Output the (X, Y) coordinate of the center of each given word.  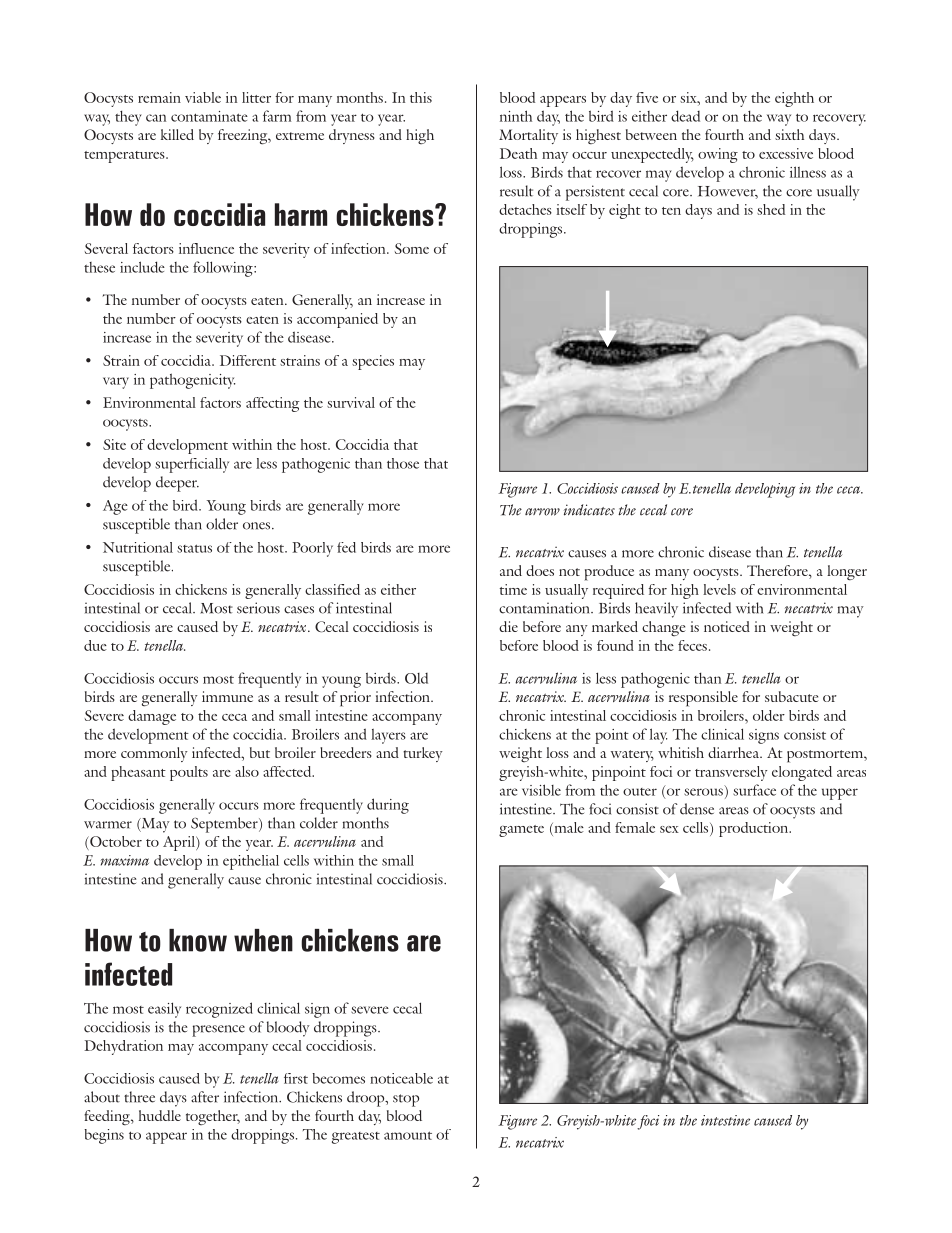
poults (189, 773)
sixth (789, 134)
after (205, 1097)
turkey (423, 754)
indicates (589, 510)
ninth (516, 116)
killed (177, 134)
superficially (192, 465)
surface (754, 790)
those (403, 463)
